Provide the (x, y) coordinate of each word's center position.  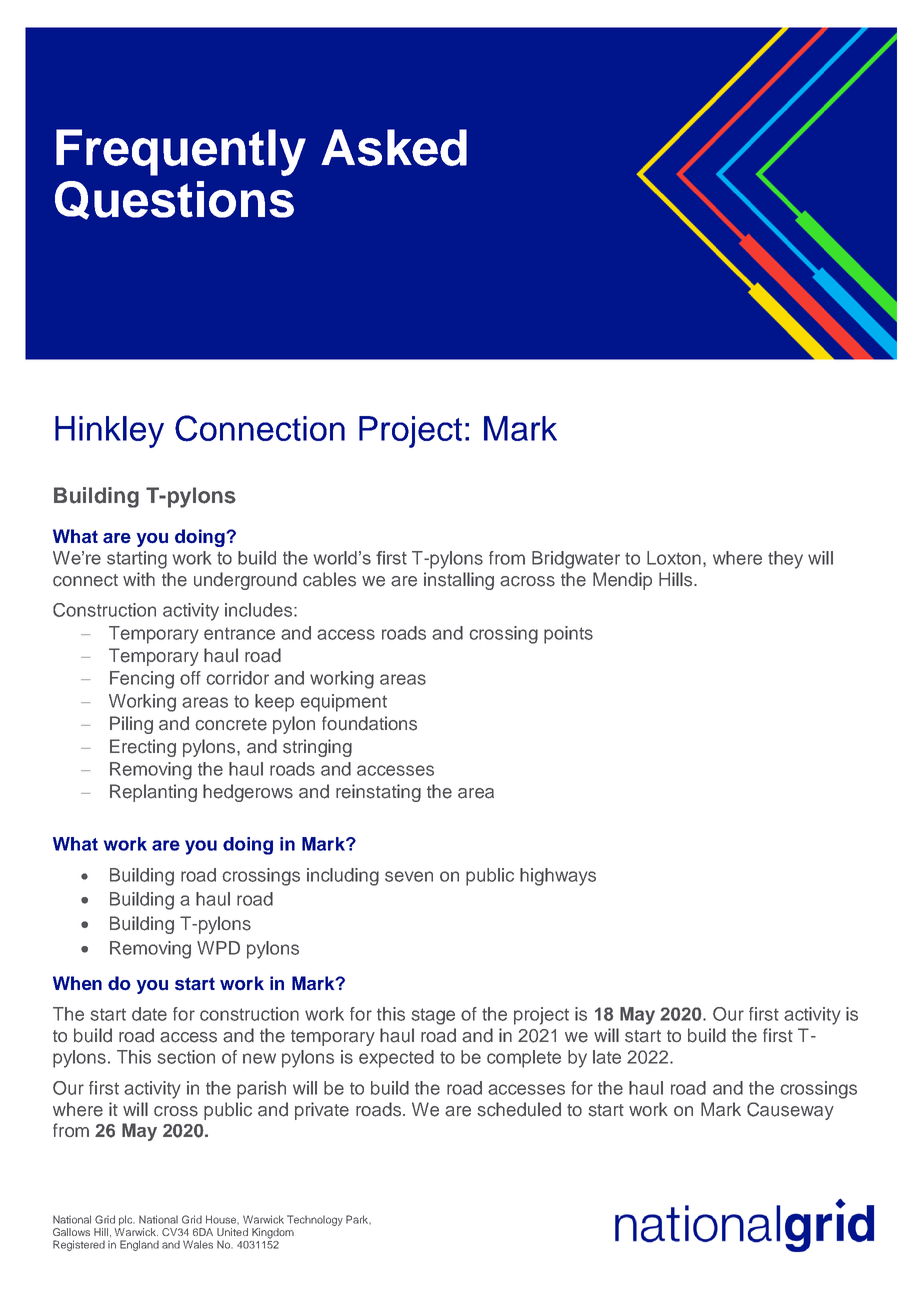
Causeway (790, 1111)
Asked (394, 147)
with (139, 579)
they (785, 560)
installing (459, 581)
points (568, 635)
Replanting (153, 793)
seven (409, 876)
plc (127, 1220)
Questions (174, 200)
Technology (315, 1220)
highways (558, 877)
